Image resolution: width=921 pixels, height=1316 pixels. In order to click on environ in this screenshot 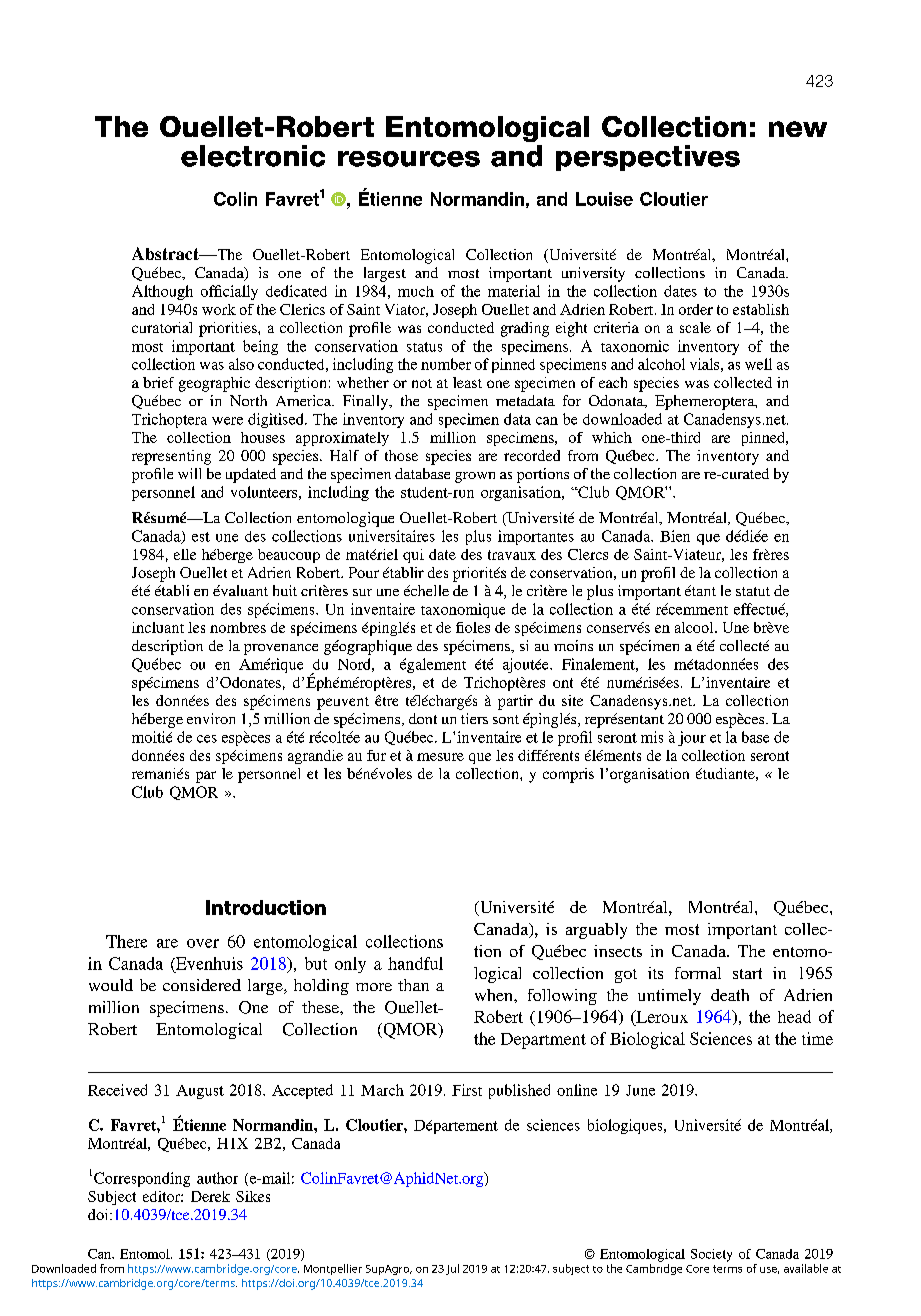, I will do `click(211, 718)`.
